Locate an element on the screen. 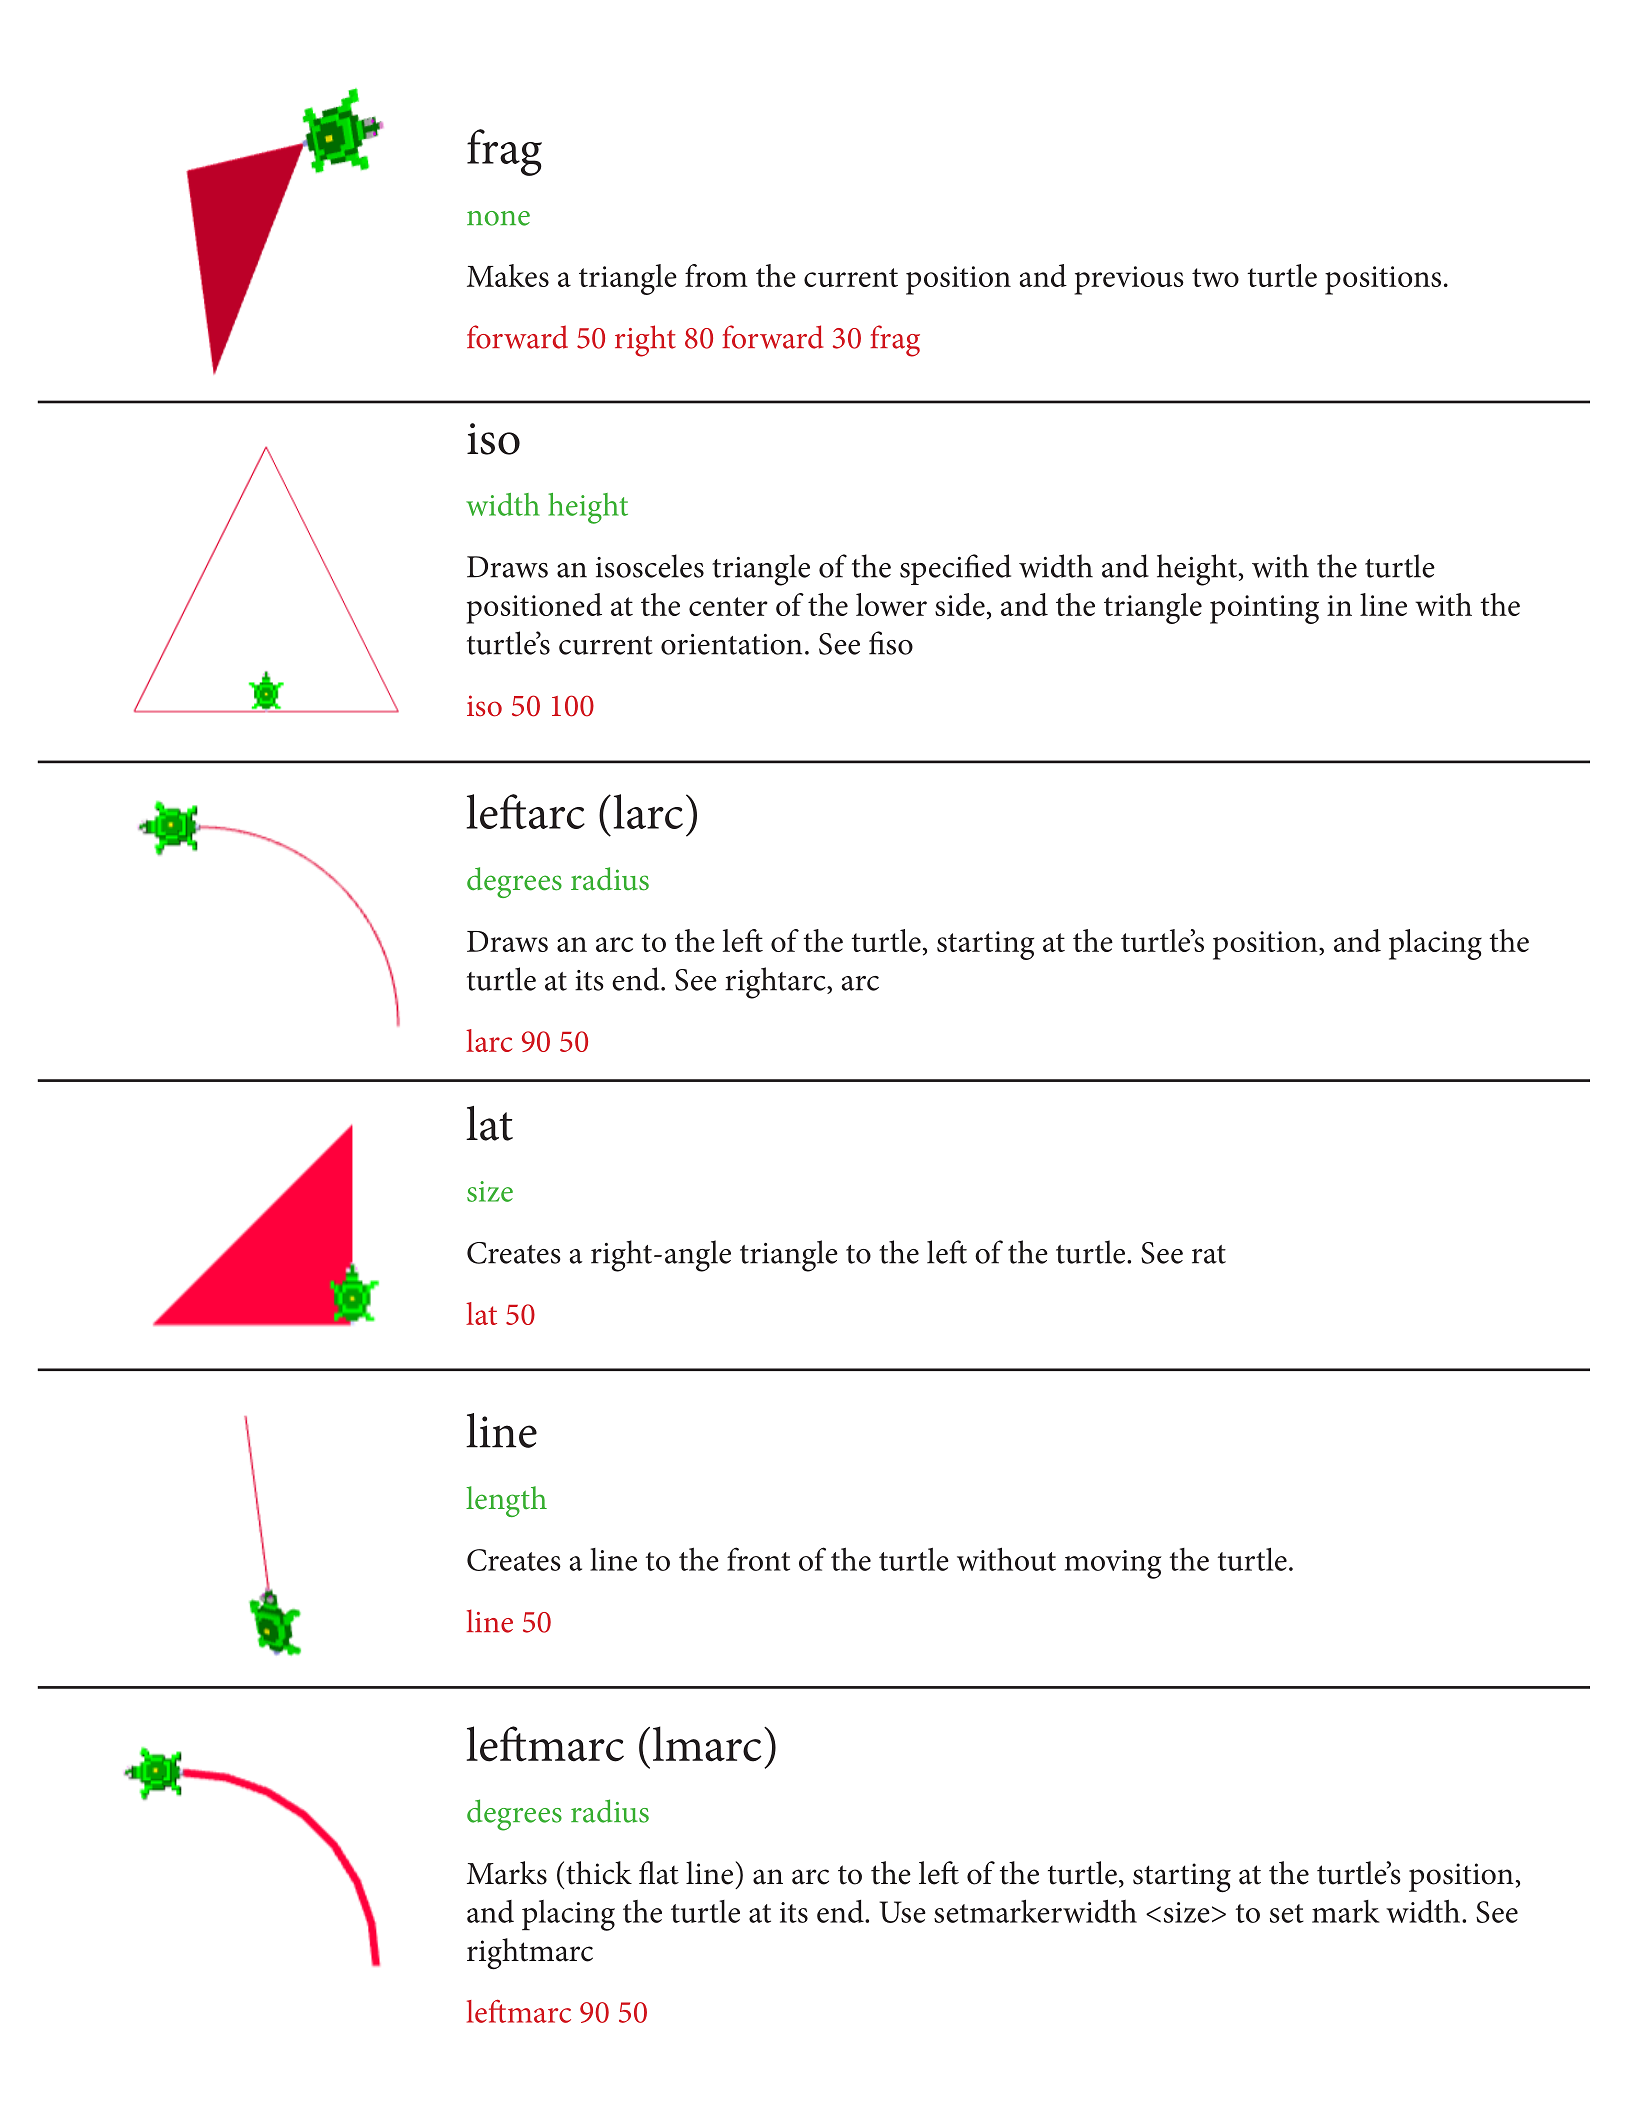 The image size is (1639, 2121). length is located at coordinates (506, 1501).
